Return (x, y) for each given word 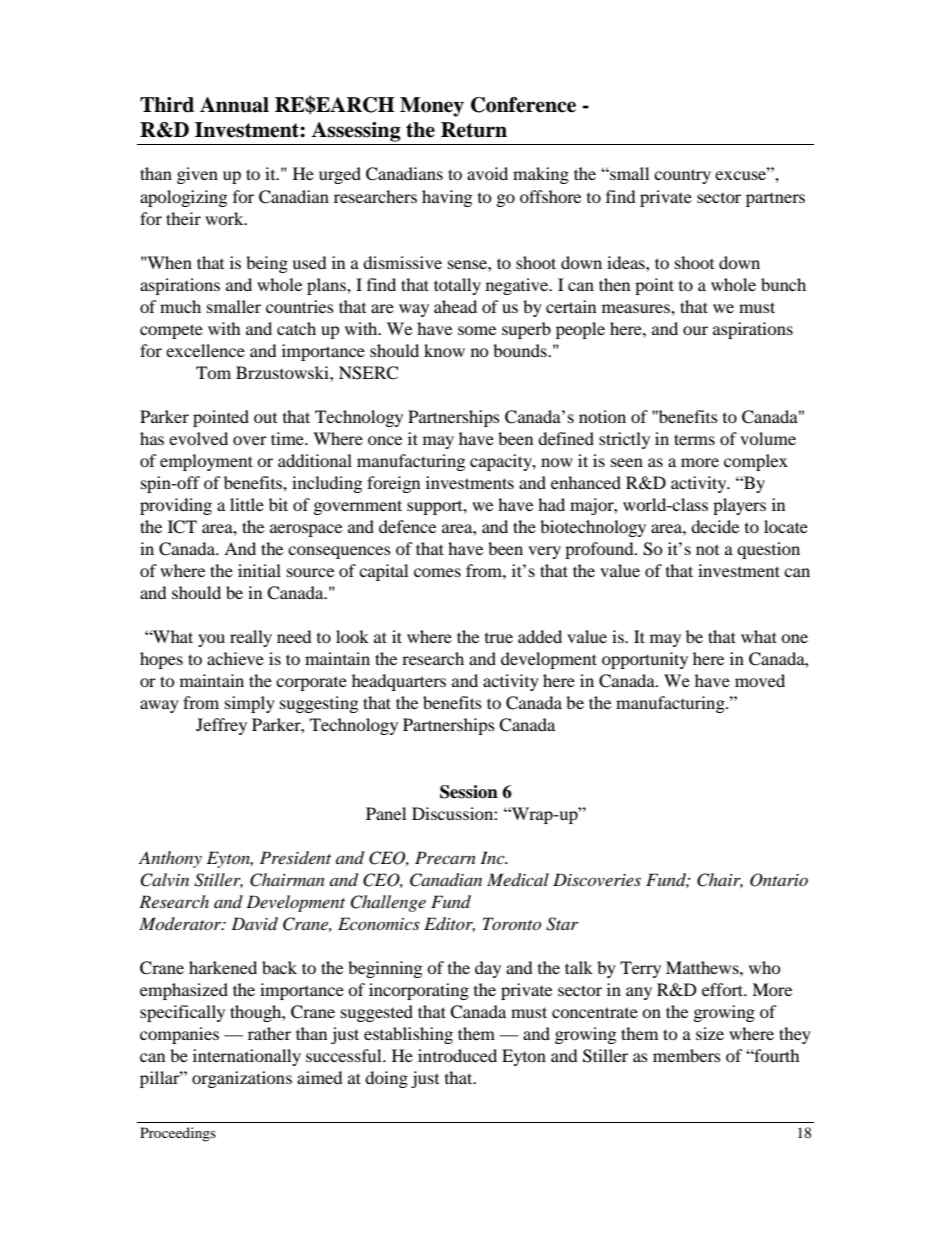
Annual (234, 105)
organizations (242, 1079)
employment (206, 462)
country (682, 176)
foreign (393, 484)
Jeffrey (221, 726)
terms (694, 439)
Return (474, 130)
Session (469, 792)
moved (760, 680)
